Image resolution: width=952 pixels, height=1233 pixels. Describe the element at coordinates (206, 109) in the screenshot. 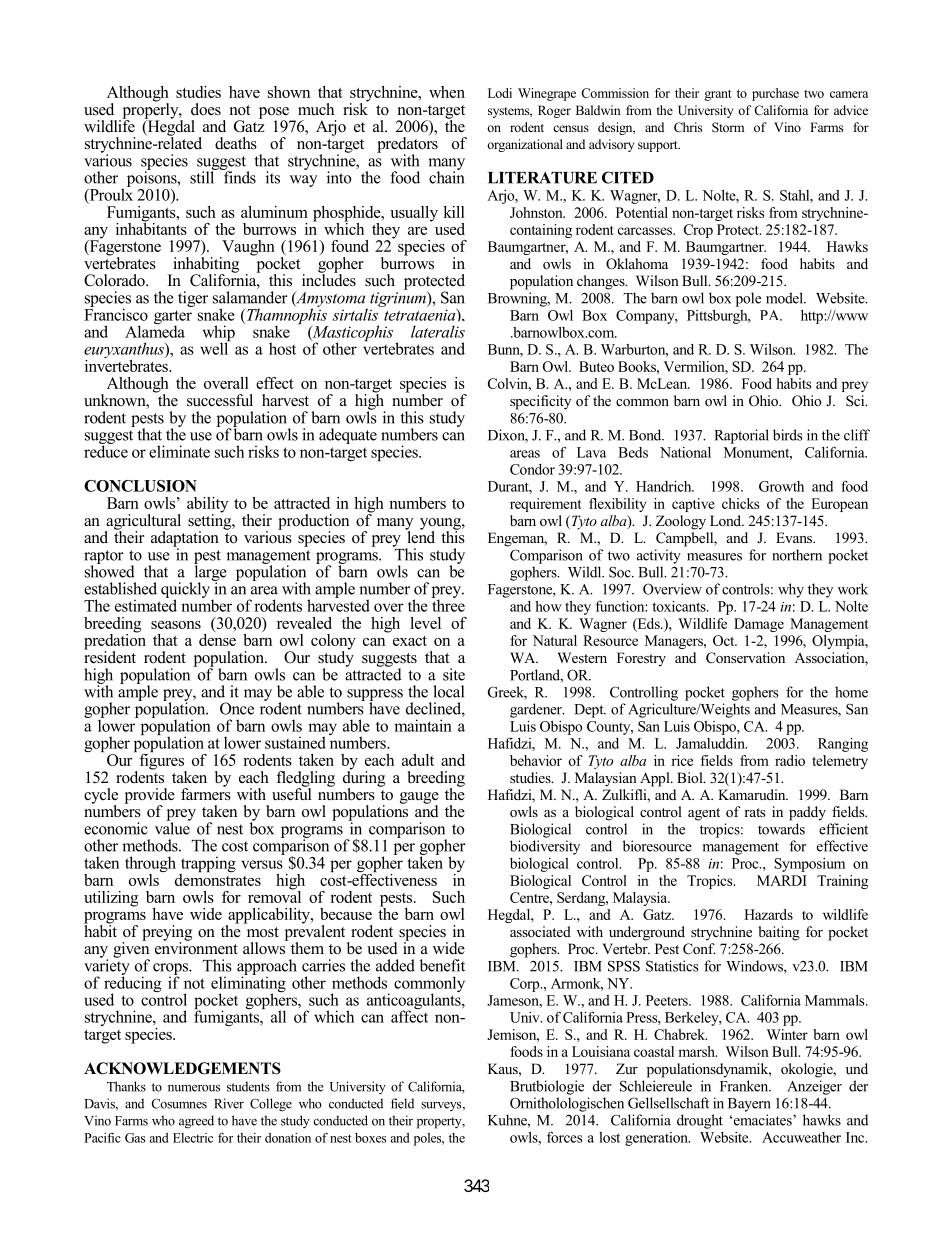

I see `does` at that location.
